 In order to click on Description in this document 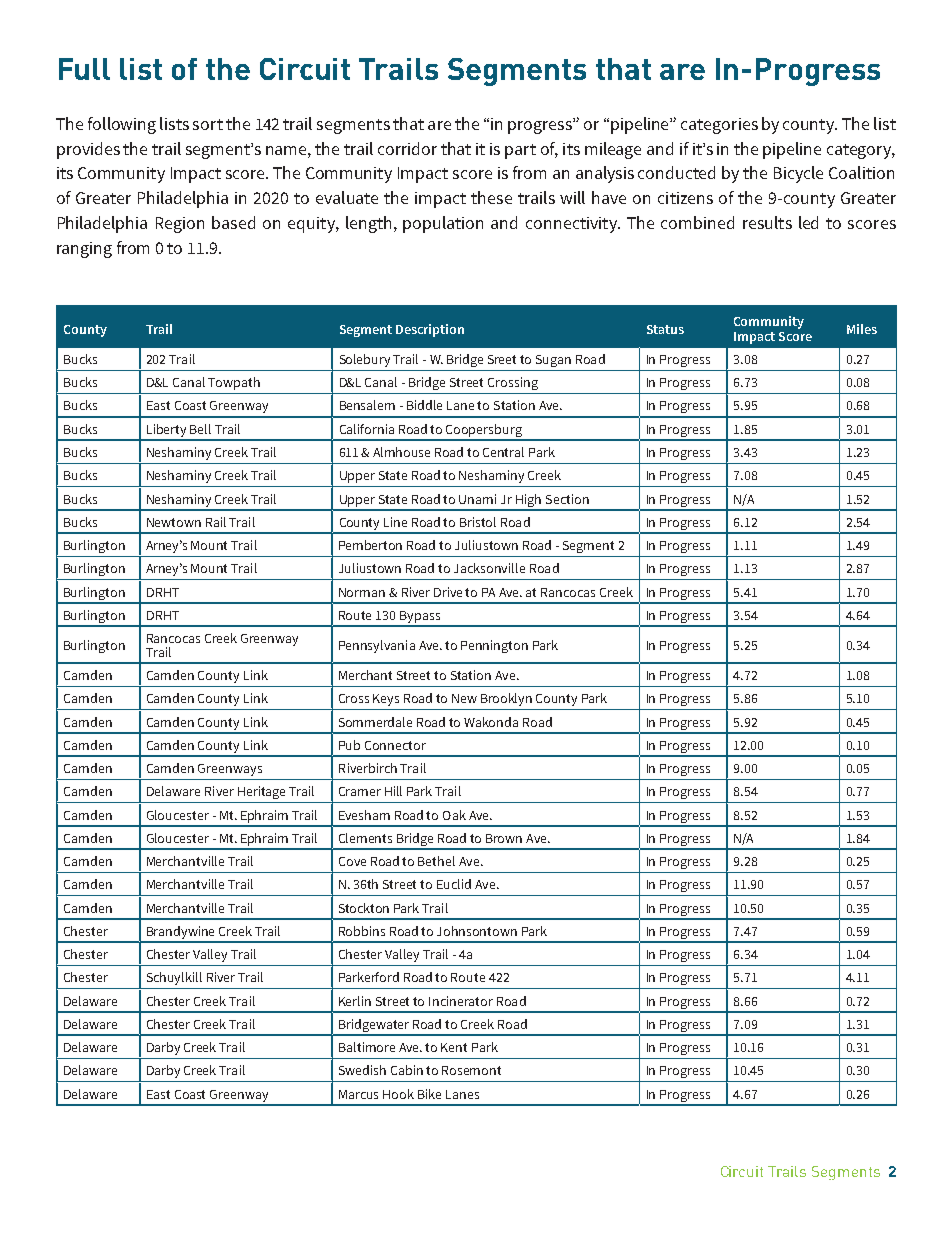, I will do `click(430, 330)`.
